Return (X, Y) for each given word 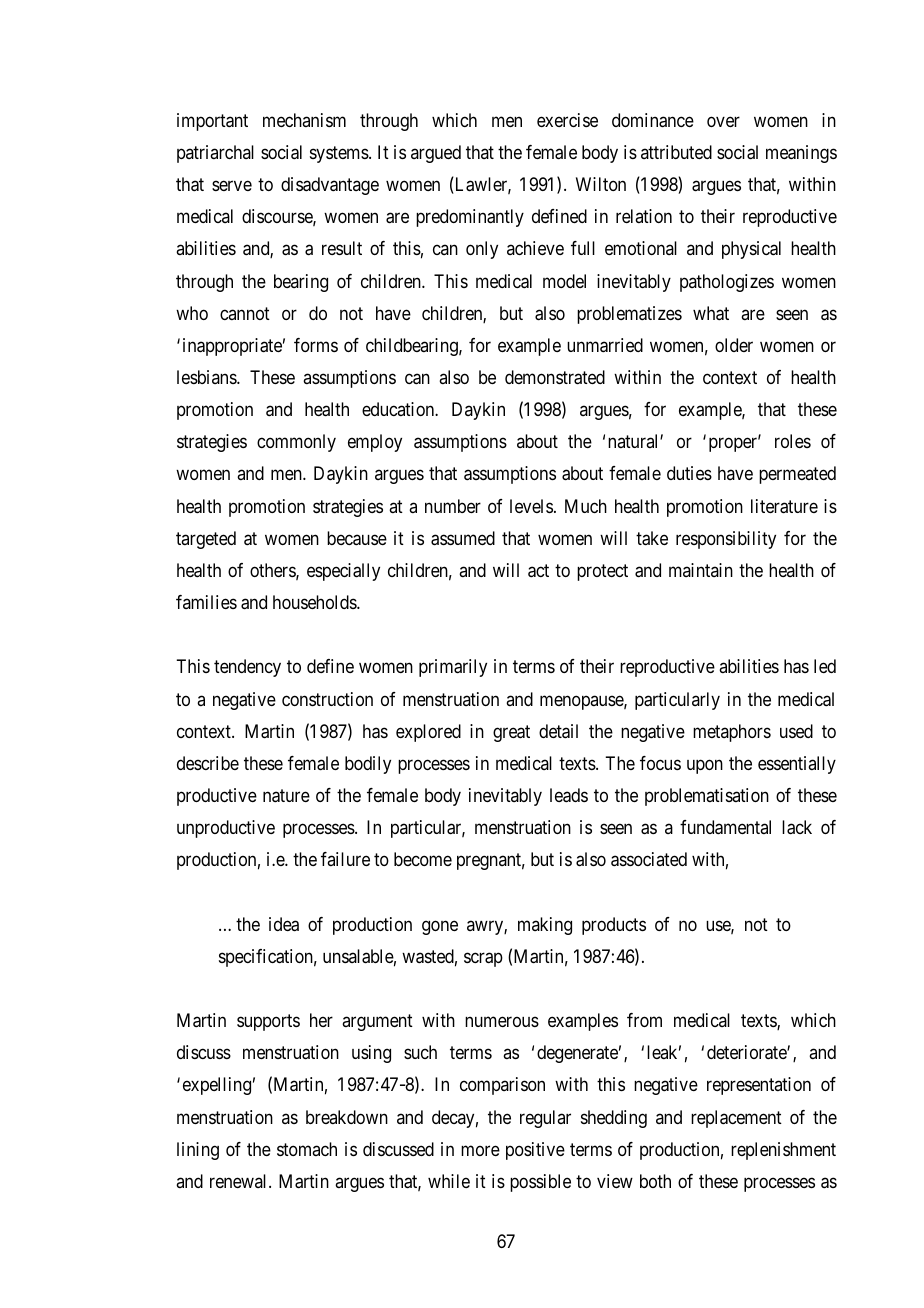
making (545, 926)
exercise (567, 120)
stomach (307, 1149)
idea (284, 924)
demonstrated (555, 377)
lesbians (207, 377)
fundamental (725, 827)
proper (734, 445)
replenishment (783, 1151)
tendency (247, 668)
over (723, 121)
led (825, 666)
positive (535, 1151)
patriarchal (215, 154)
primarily (453, 668)
